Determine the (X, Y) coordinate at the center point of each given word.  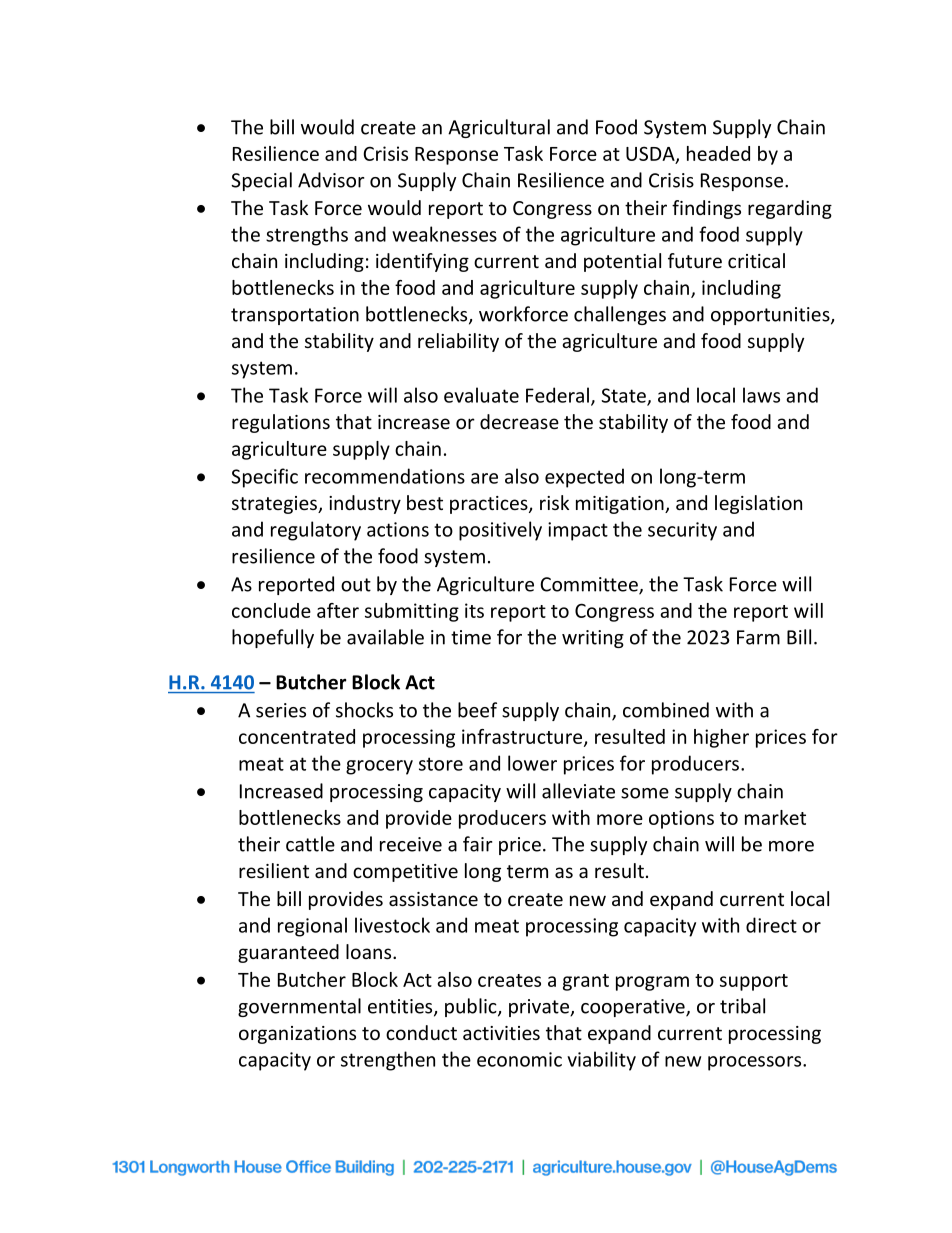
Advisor (331, 180)
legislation (758, 504)
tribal (742, 1006)
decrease (519, 421)
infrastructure (523, 737)
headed (718, 153)
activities (501, 1033)
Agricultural (499, 128)
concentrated (297, 736)
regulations (281, 423)
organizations (297, 1035)
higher (721, 738)
